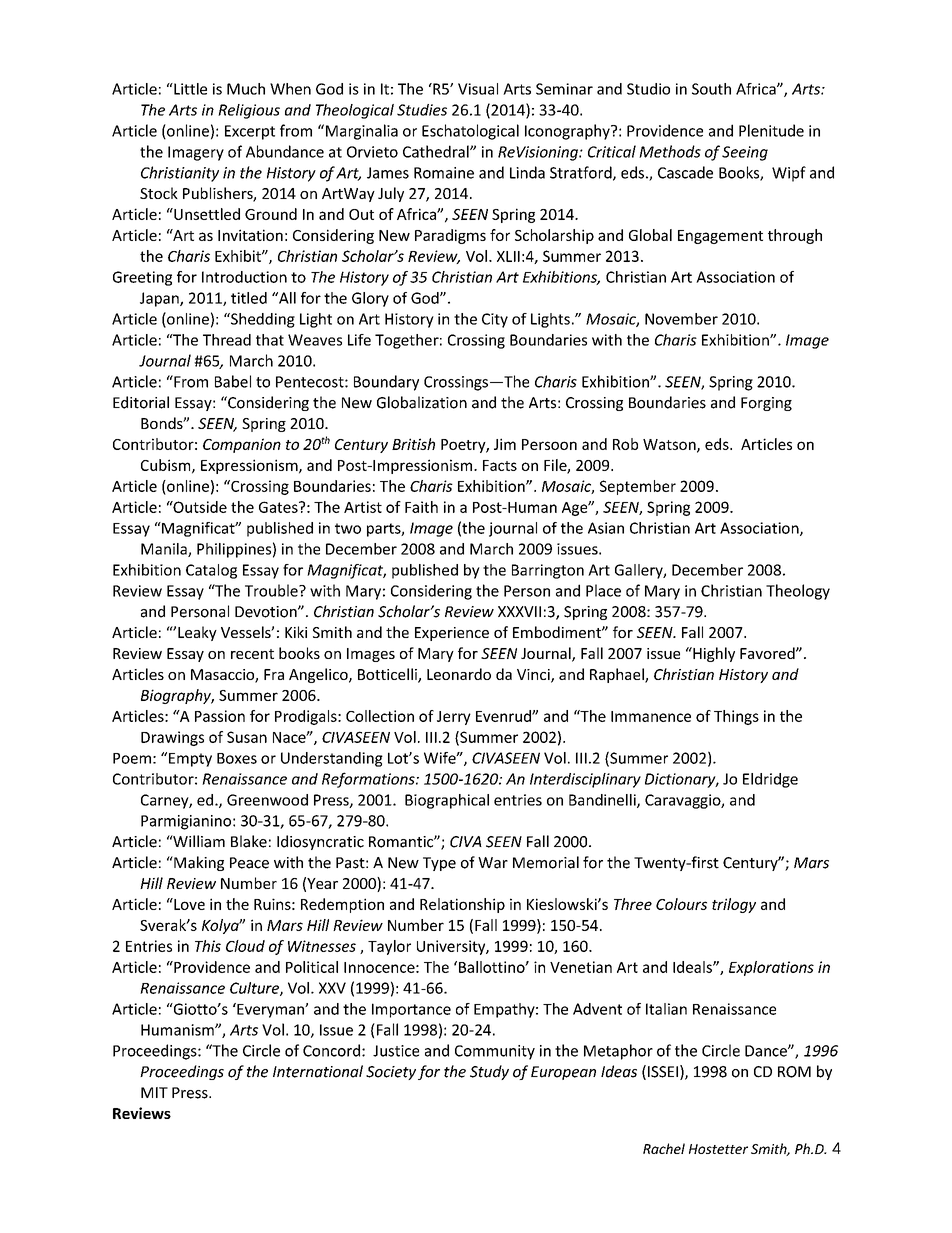 This document has width=952, height=1233. What do you see at coordinates (452, 634) in the document?
I see `Experience` at bounding box center [452, 634].
